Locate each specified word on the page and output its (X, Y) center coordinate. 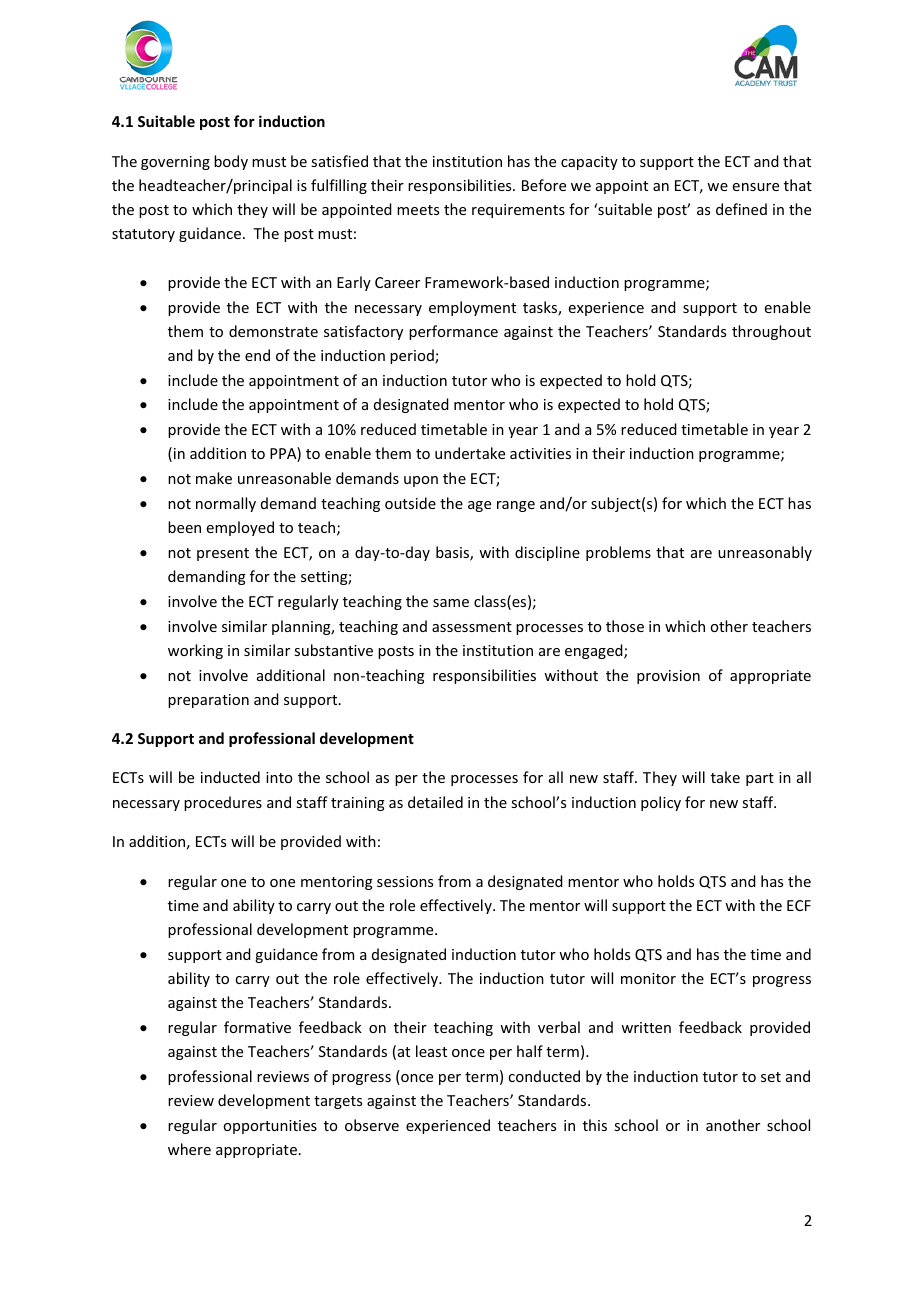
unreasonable (284, 478)
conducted (544, 1076)
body (231, 162)
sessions (405, 881)
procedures (223, 803)
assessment (472, 627)
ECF (799, 905)
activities (540, 453)
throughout (771, 332)
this (595, 1125)
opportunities (270, 1127)
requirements (518, 211)
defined (741, 209)
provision (668, 677)
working (195, 651)
